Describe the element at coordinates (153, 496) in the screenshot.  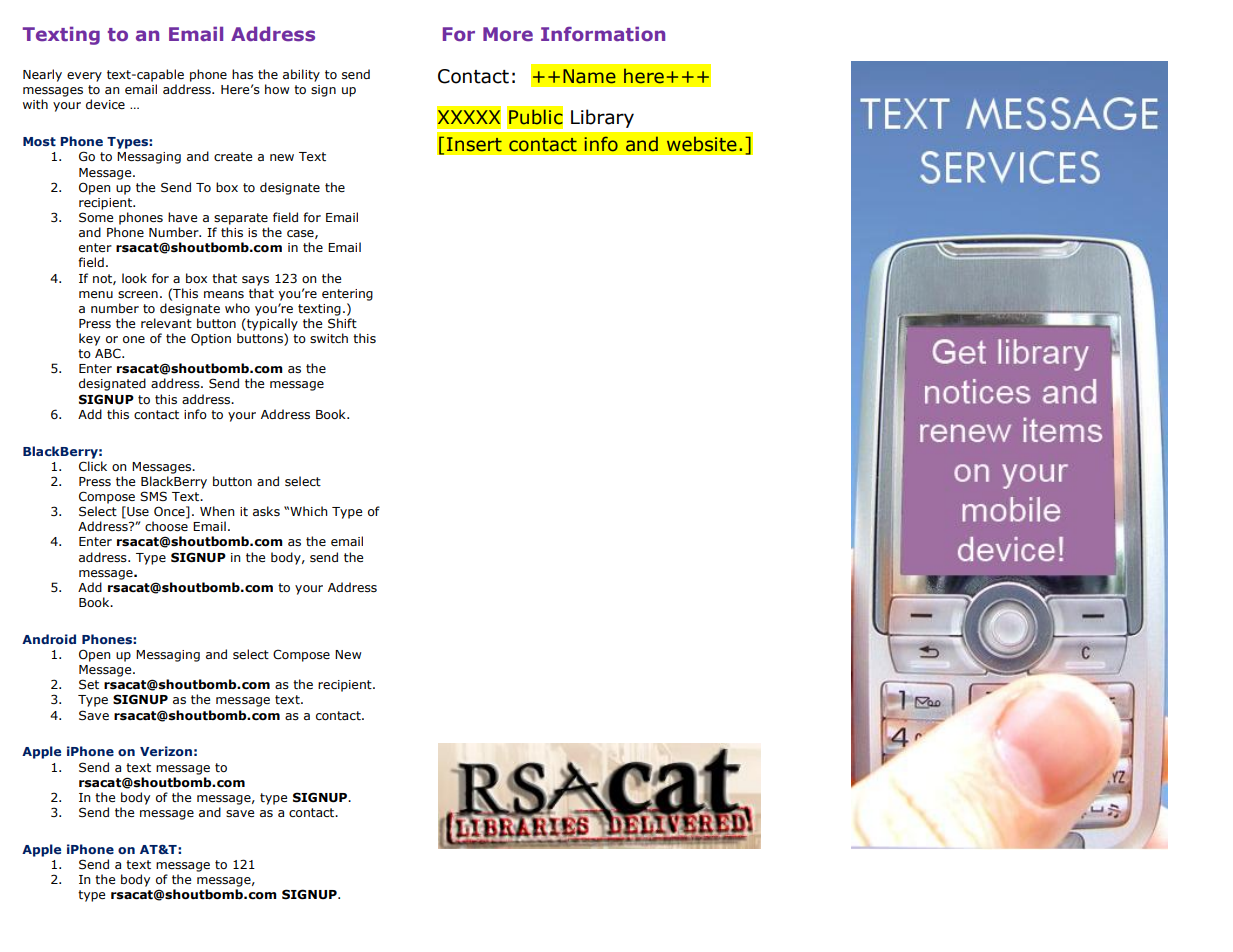
I see `SMS` at that location.
